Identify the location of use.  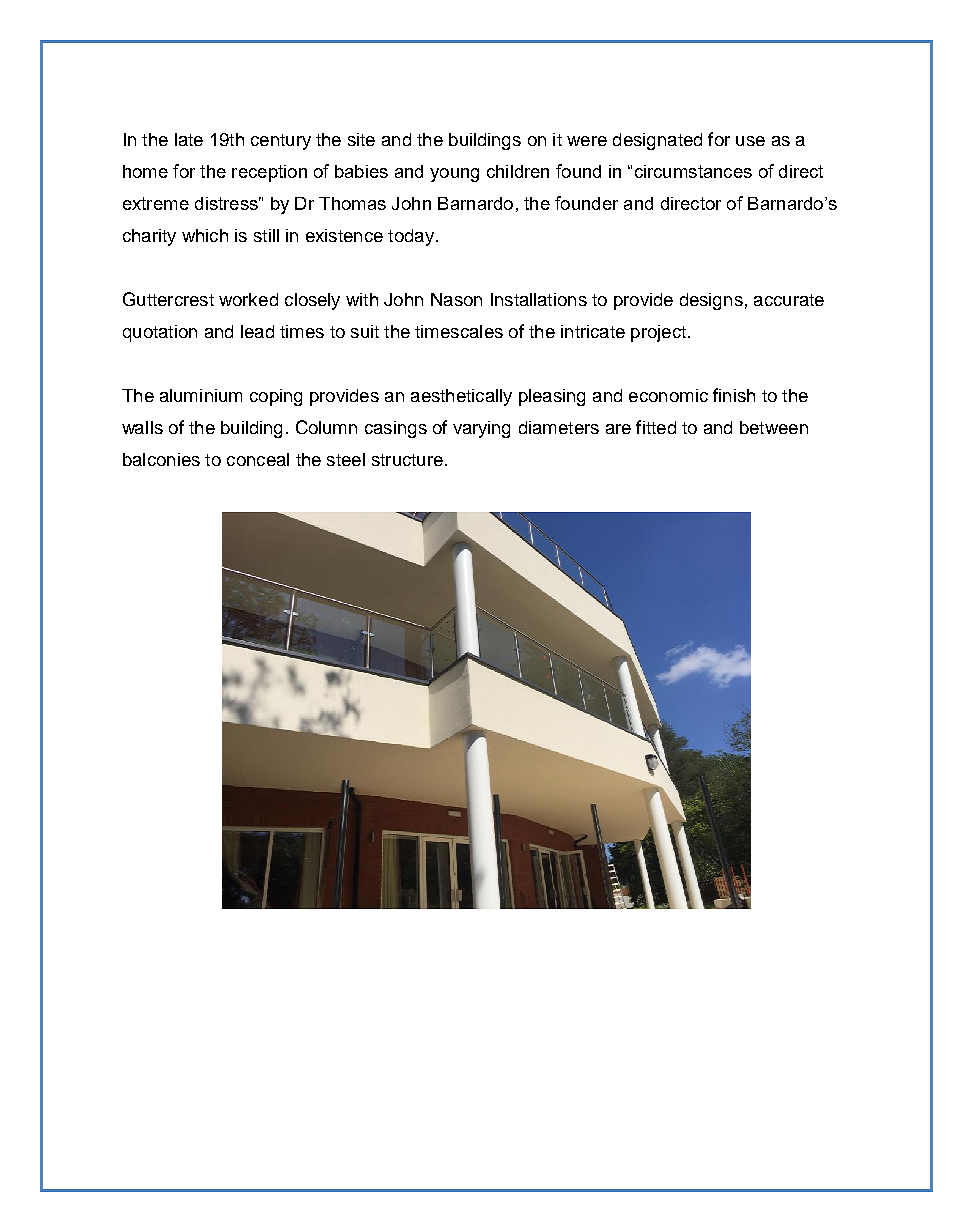
(750, 141).
